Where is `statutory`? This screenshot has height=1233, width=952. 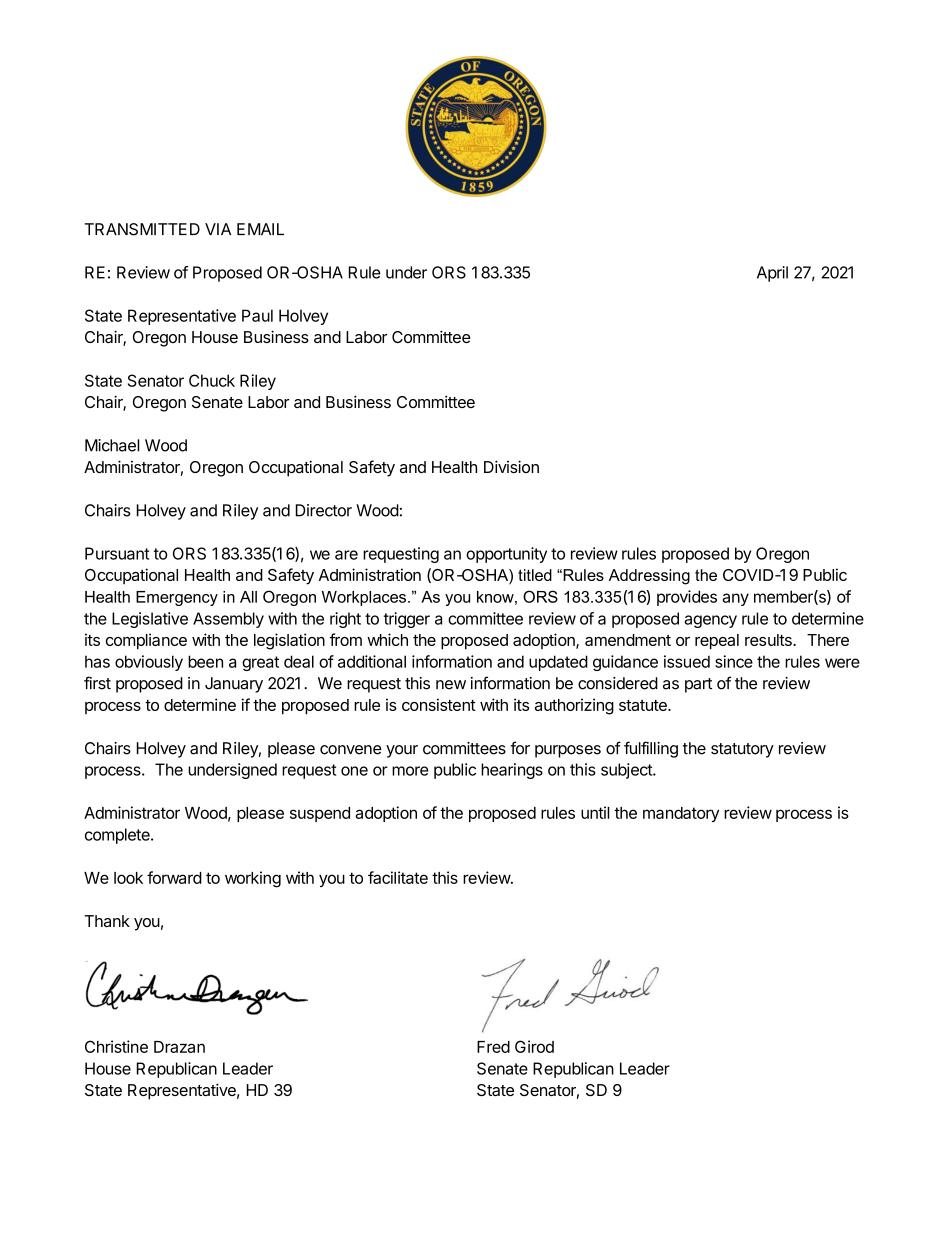
statutory is located at coordinates (742, 750).
